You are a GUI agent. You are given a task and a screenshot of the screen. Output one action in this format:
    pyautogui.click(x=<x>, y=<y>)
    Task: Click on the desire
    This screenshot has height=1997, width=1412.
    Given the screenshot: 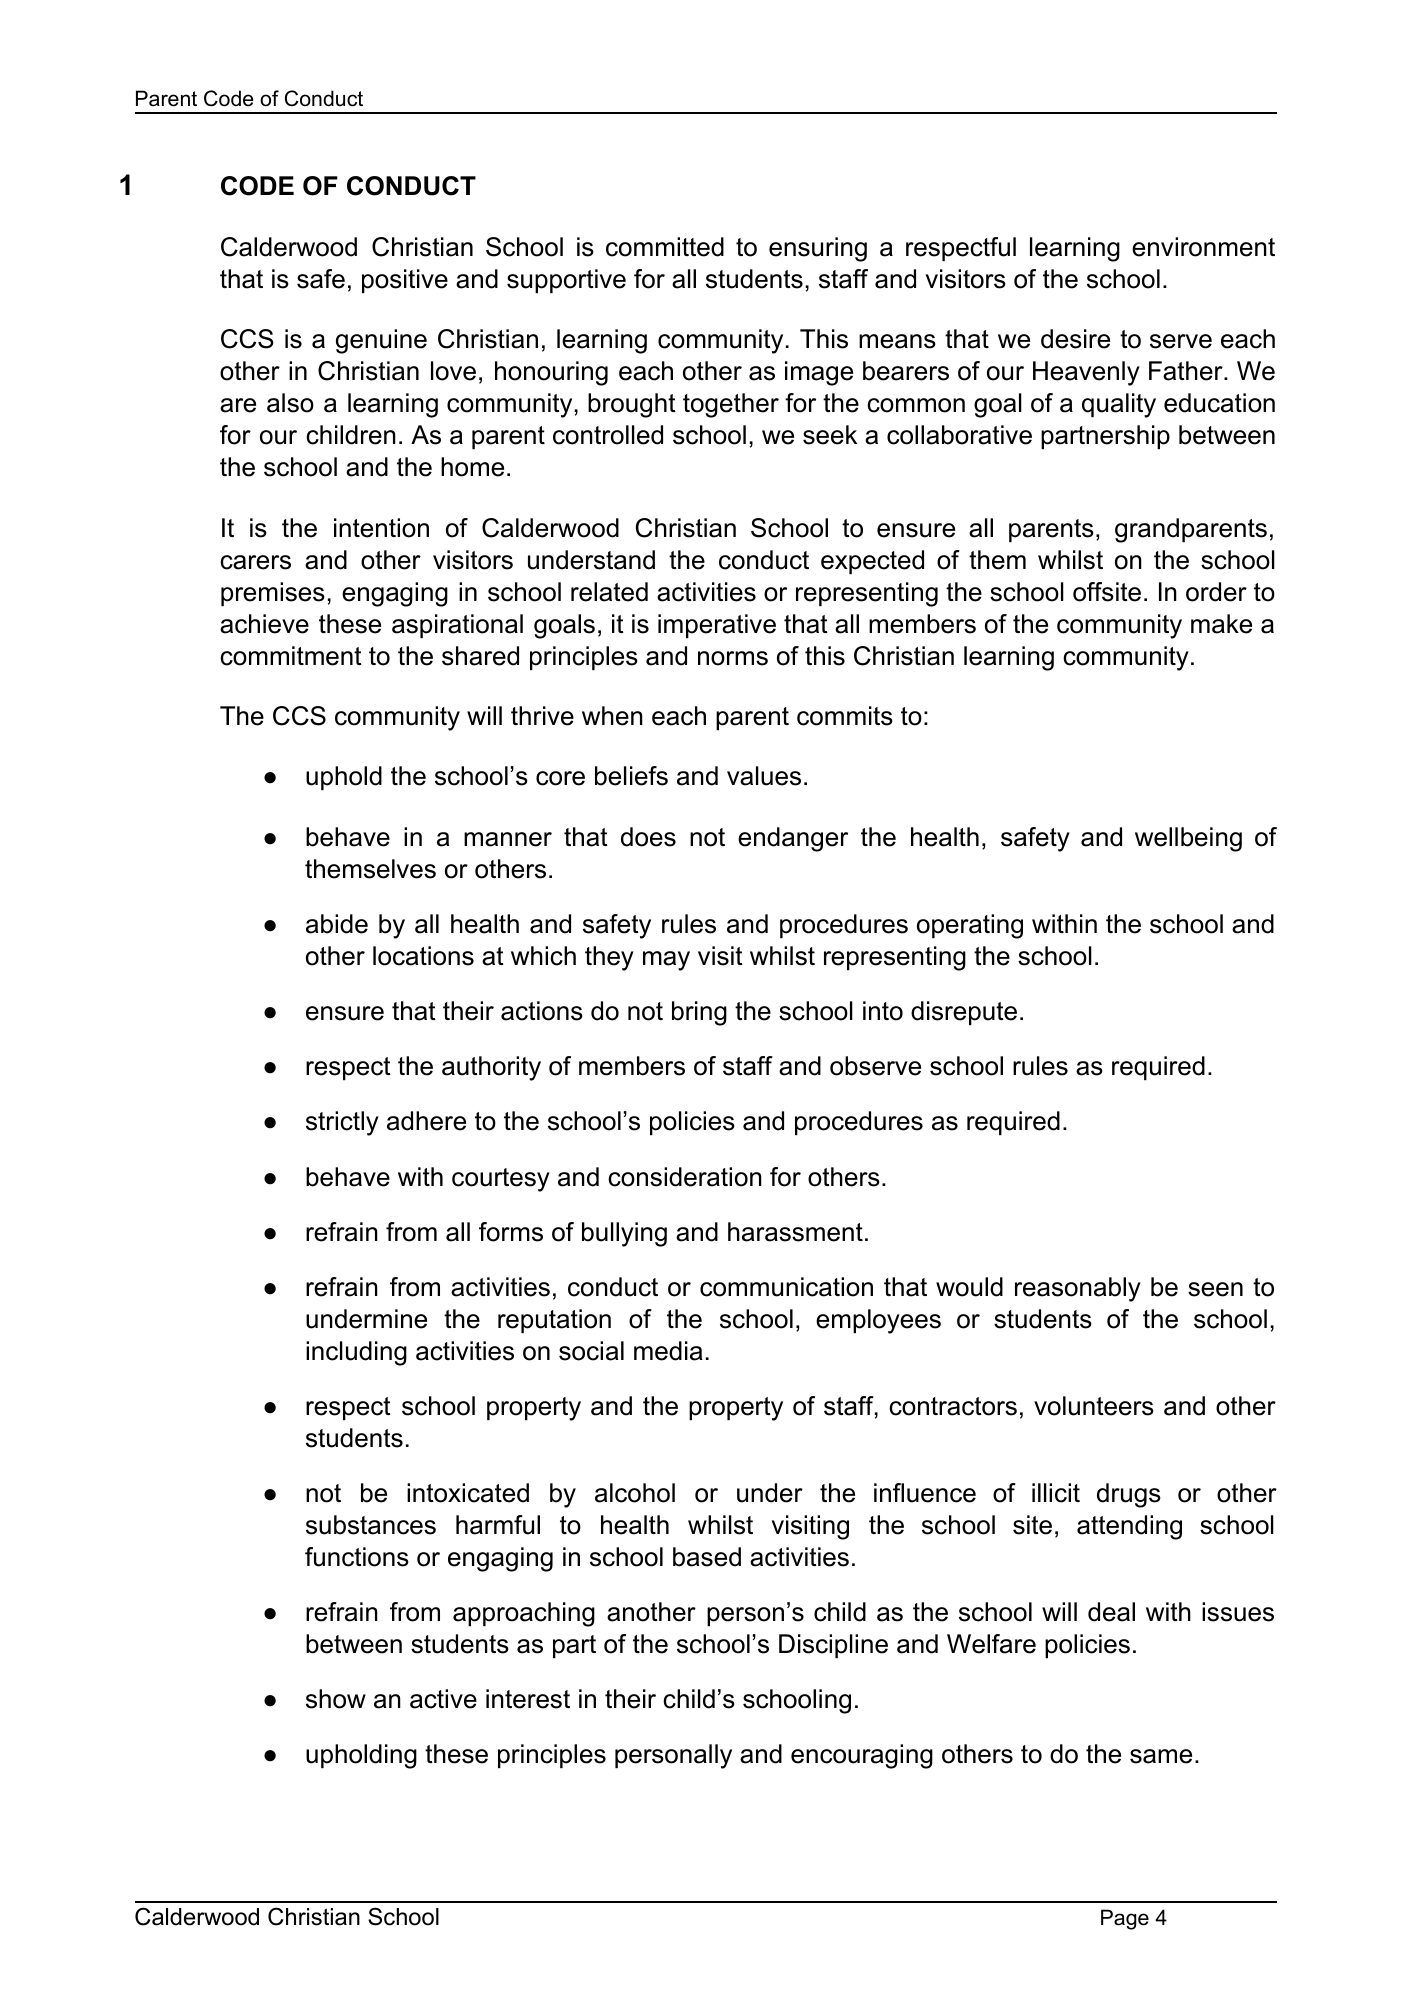 What is the action you would take?
    pyautogui.click(x=1075, y=339)
